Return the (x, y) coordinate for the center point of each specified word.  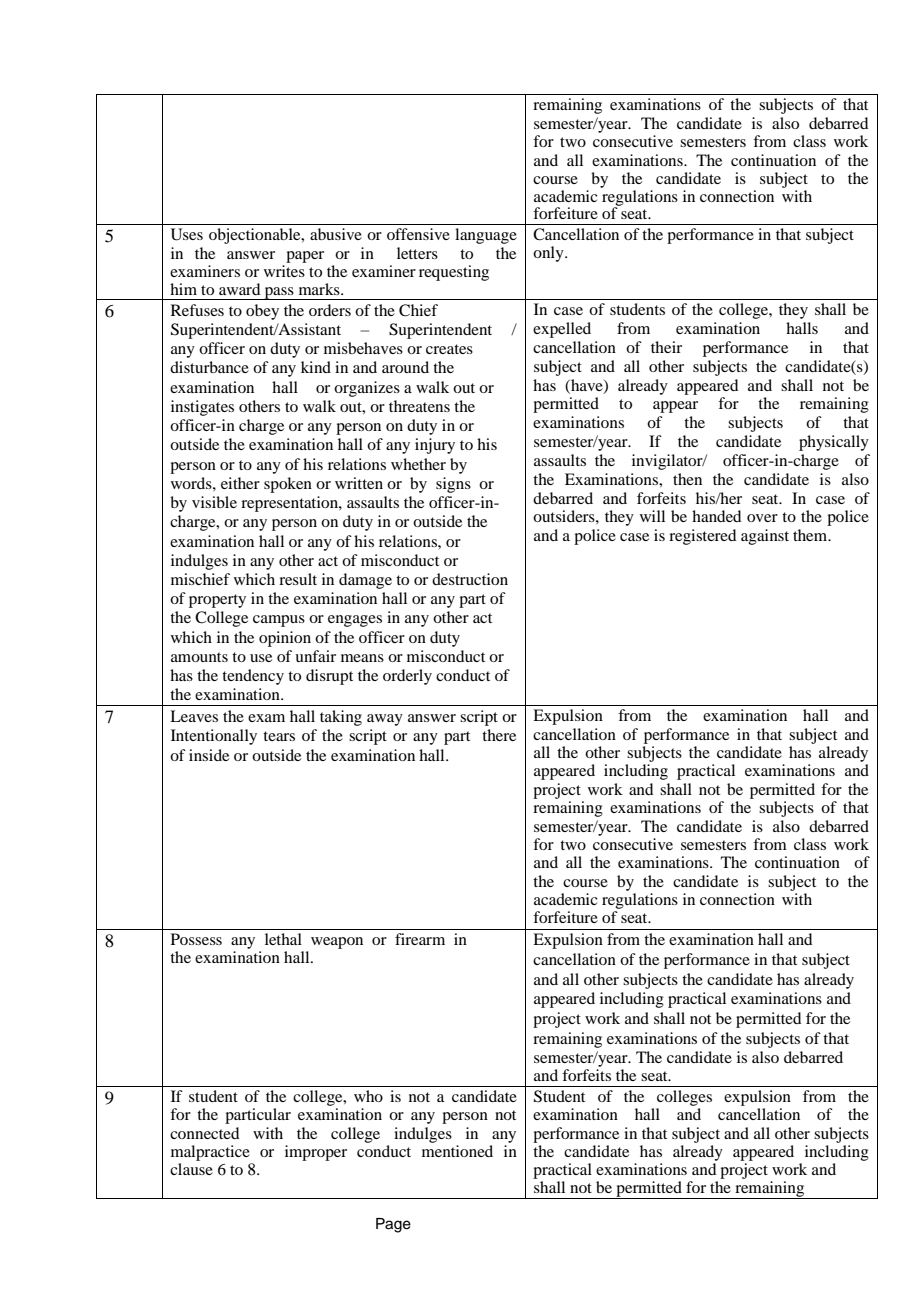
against (765, 537)
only (549, 254)
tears (279, 736)
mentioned (457, 1151)
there (499, 735)
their (666, 347)
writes (284, 271)
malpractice (210, 1153)
